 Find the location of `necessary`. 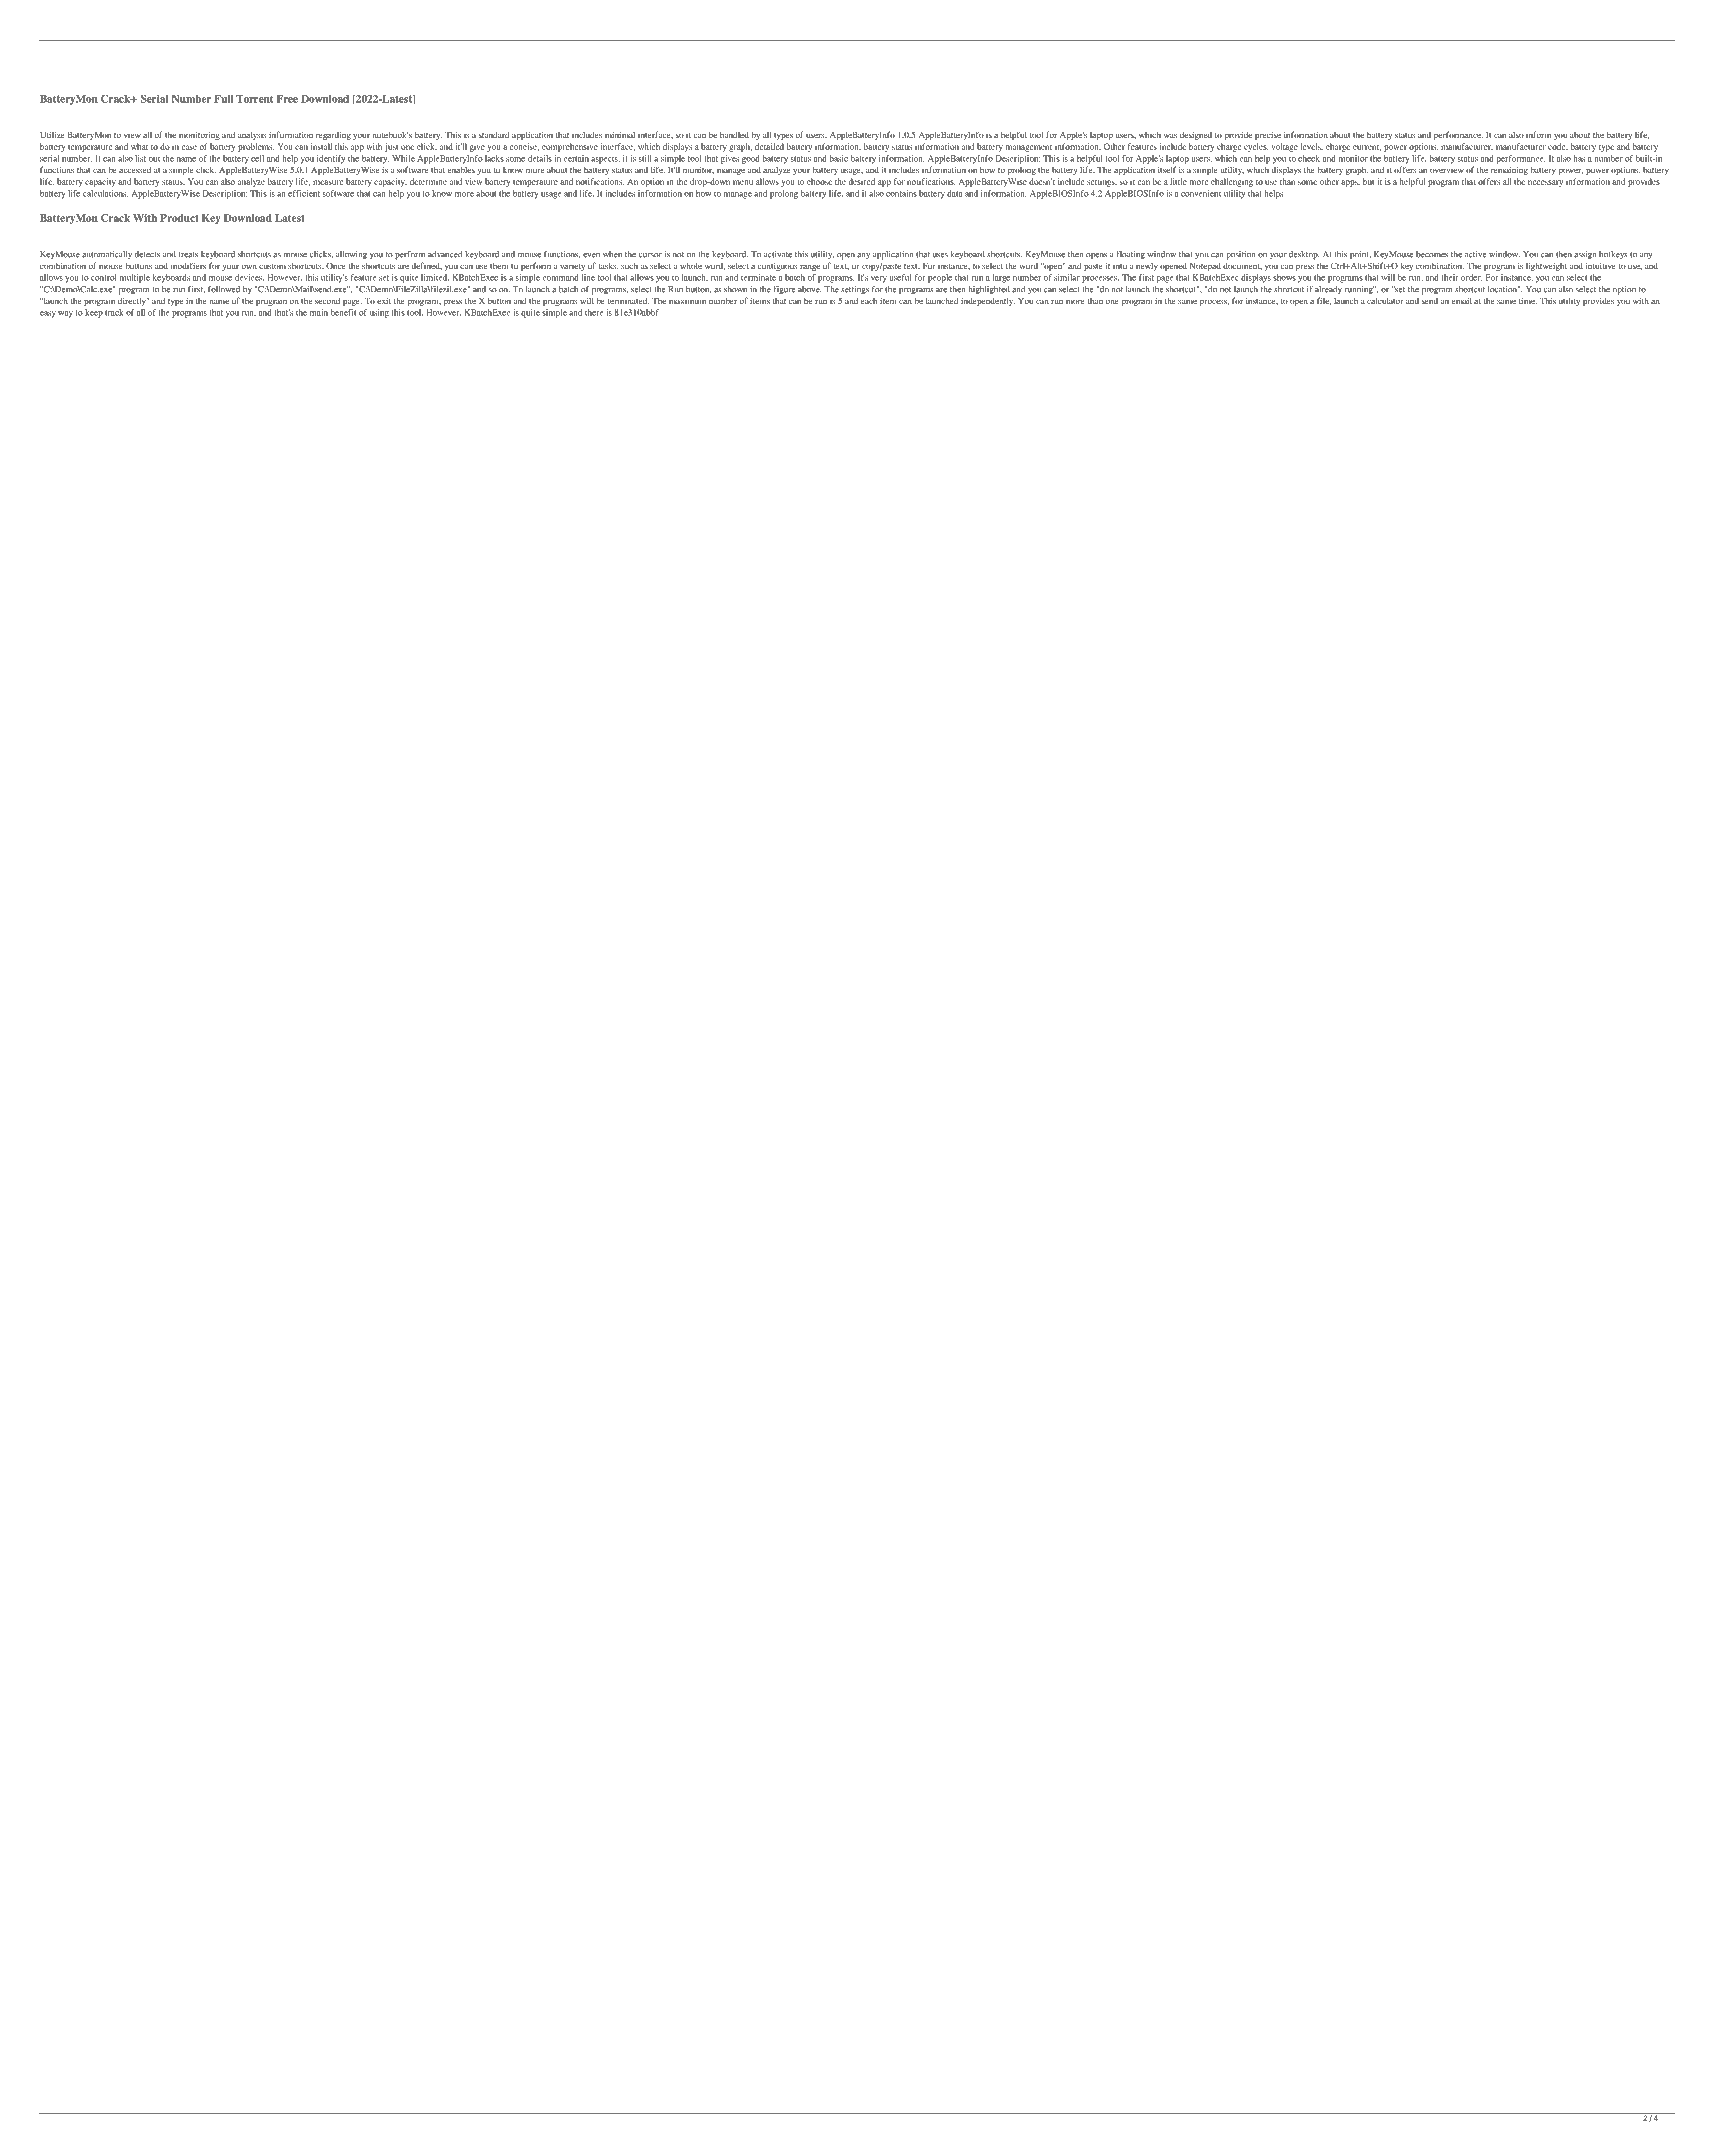

necessary is located at coordinates (1545, 183).
